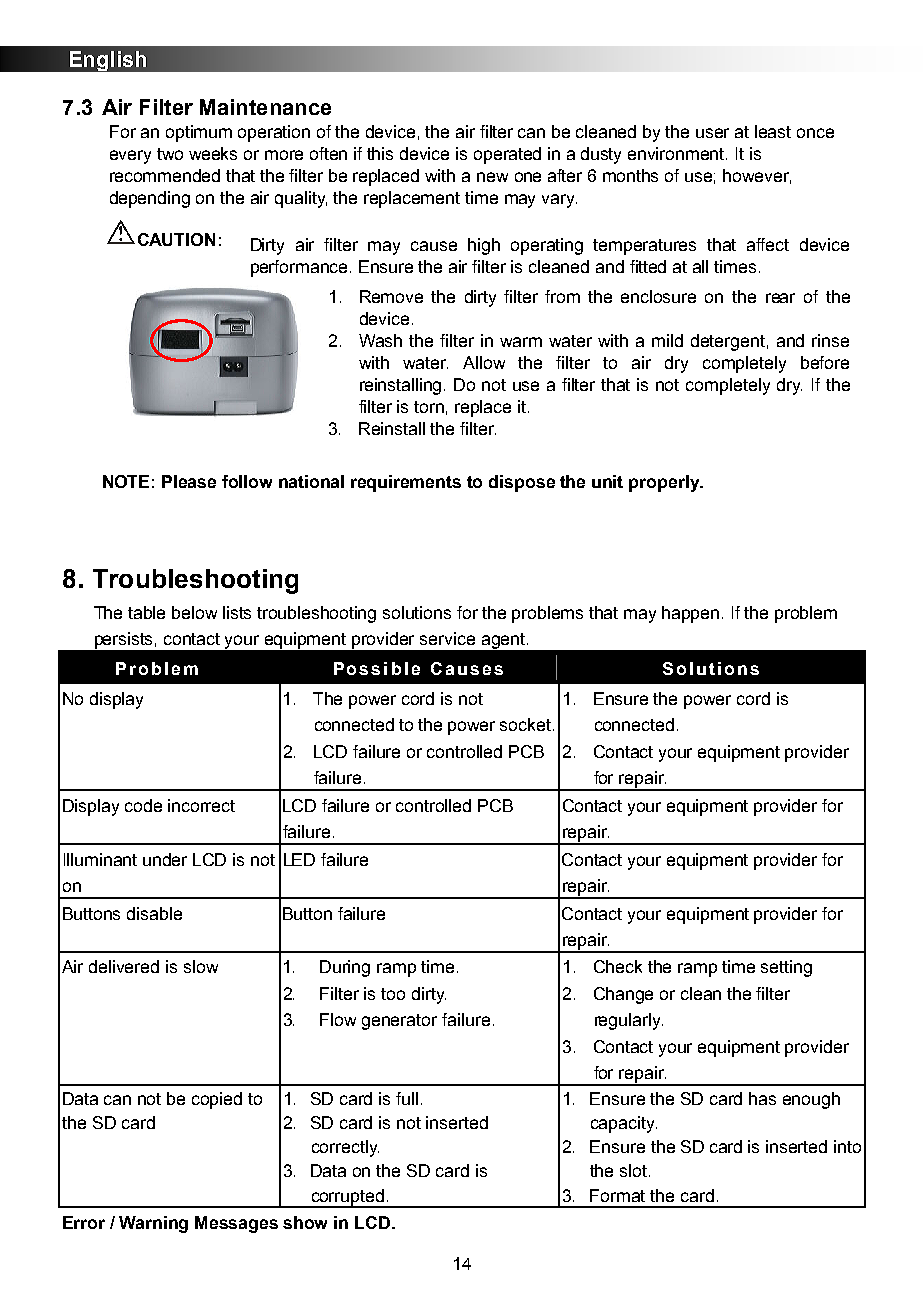 The height and width of the page is (1311, 924). I want to click on two, so click(170, 154).
